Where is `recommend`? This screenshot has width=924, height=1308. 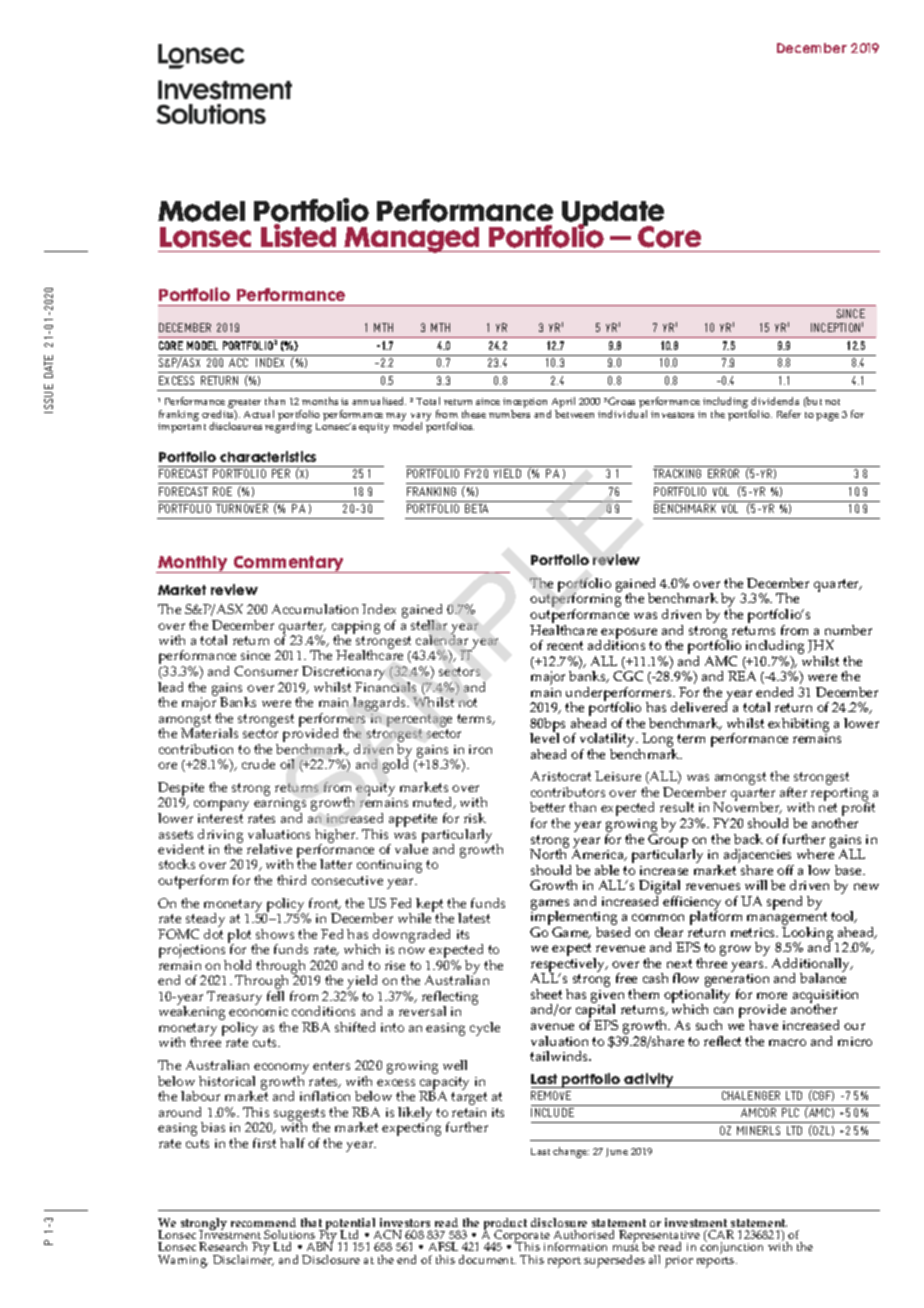 recommend is located at coordinates (263, 1222).
